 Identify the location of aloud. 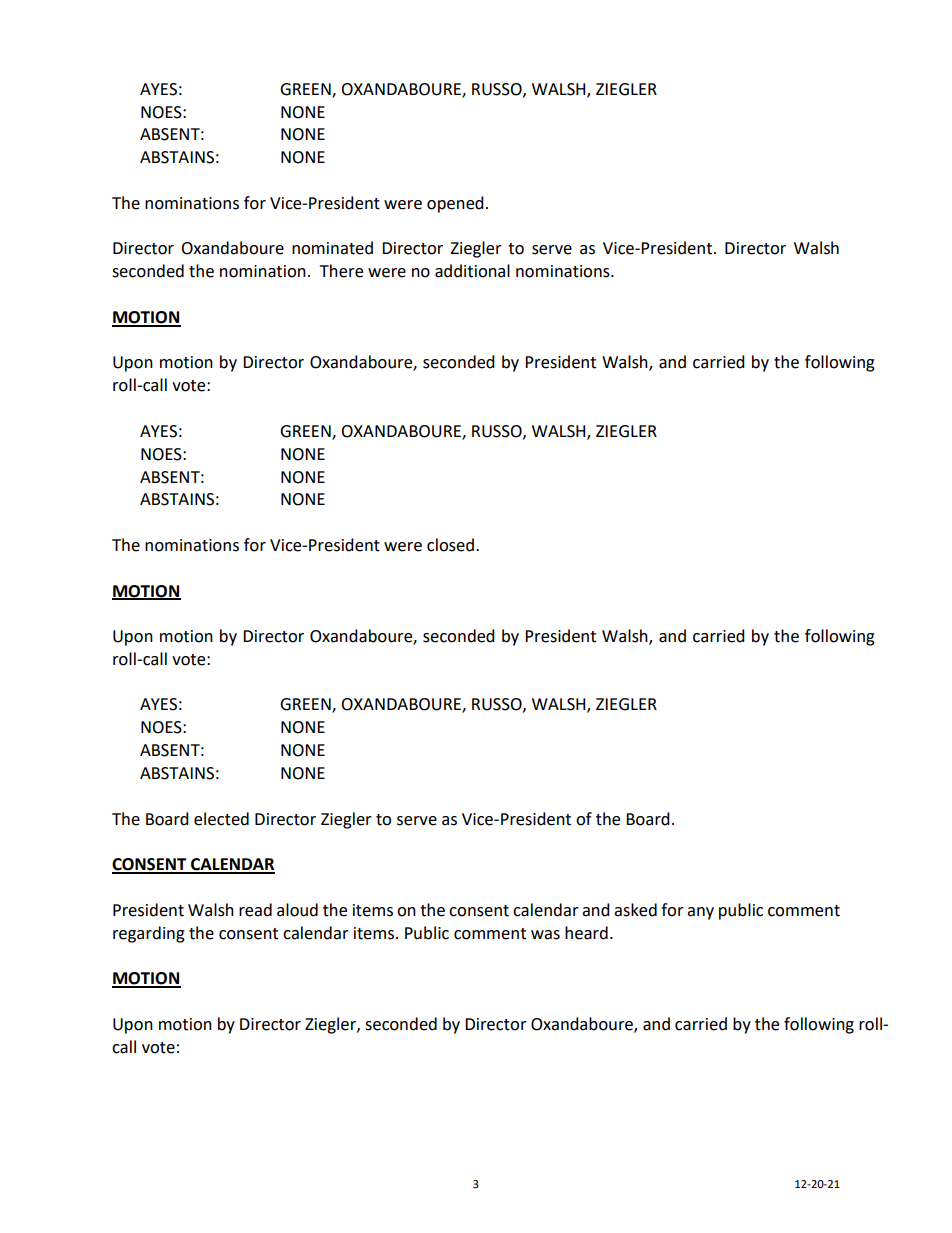
(297, 910).
